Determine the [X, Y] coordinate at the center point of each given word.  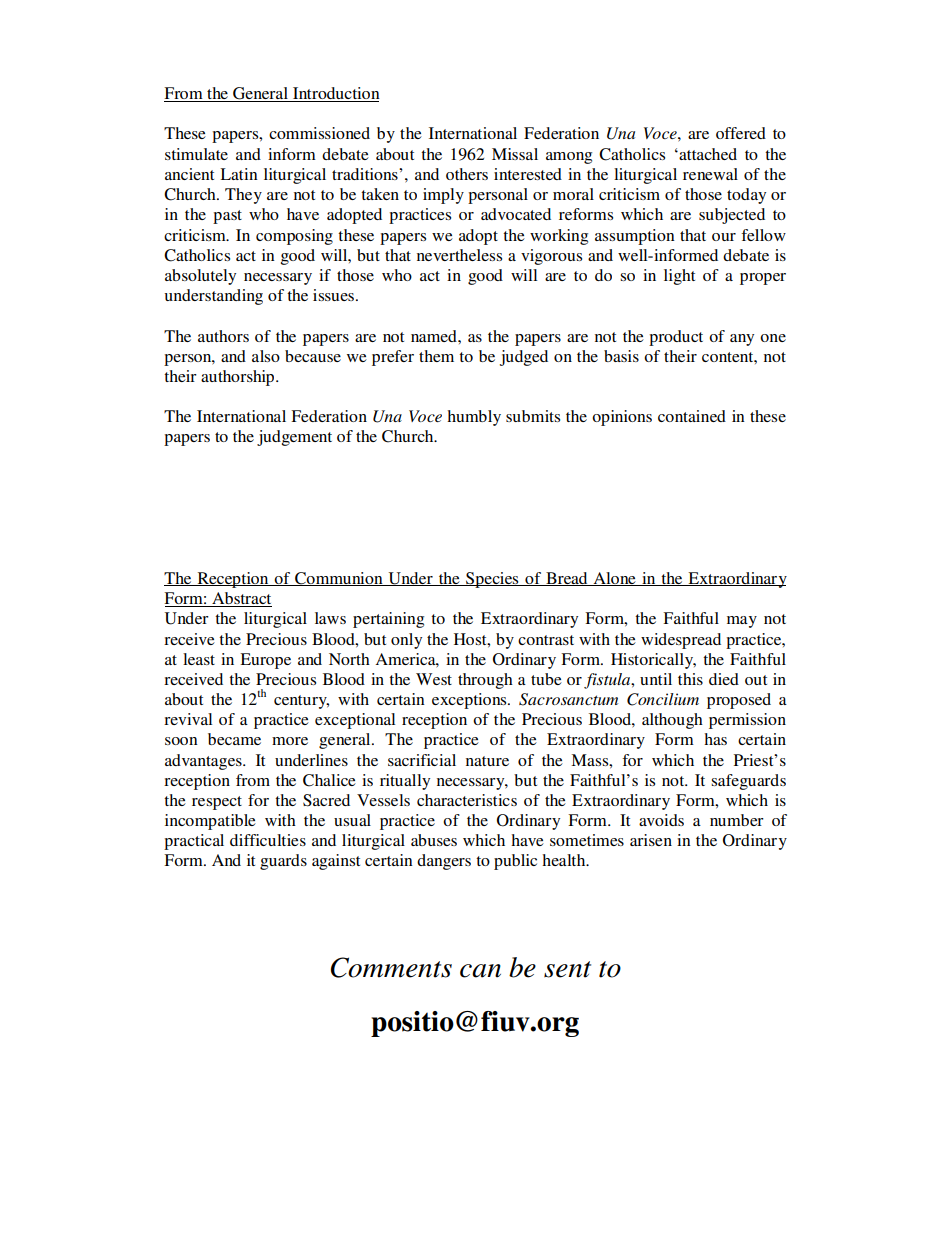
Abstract [241, 599]
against [336, 862]
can [480, 971]
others [467, 174]
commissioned [319, 133]
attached [707, 154]
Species [492, 580]
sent [567, 969]
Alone [614, 579]
